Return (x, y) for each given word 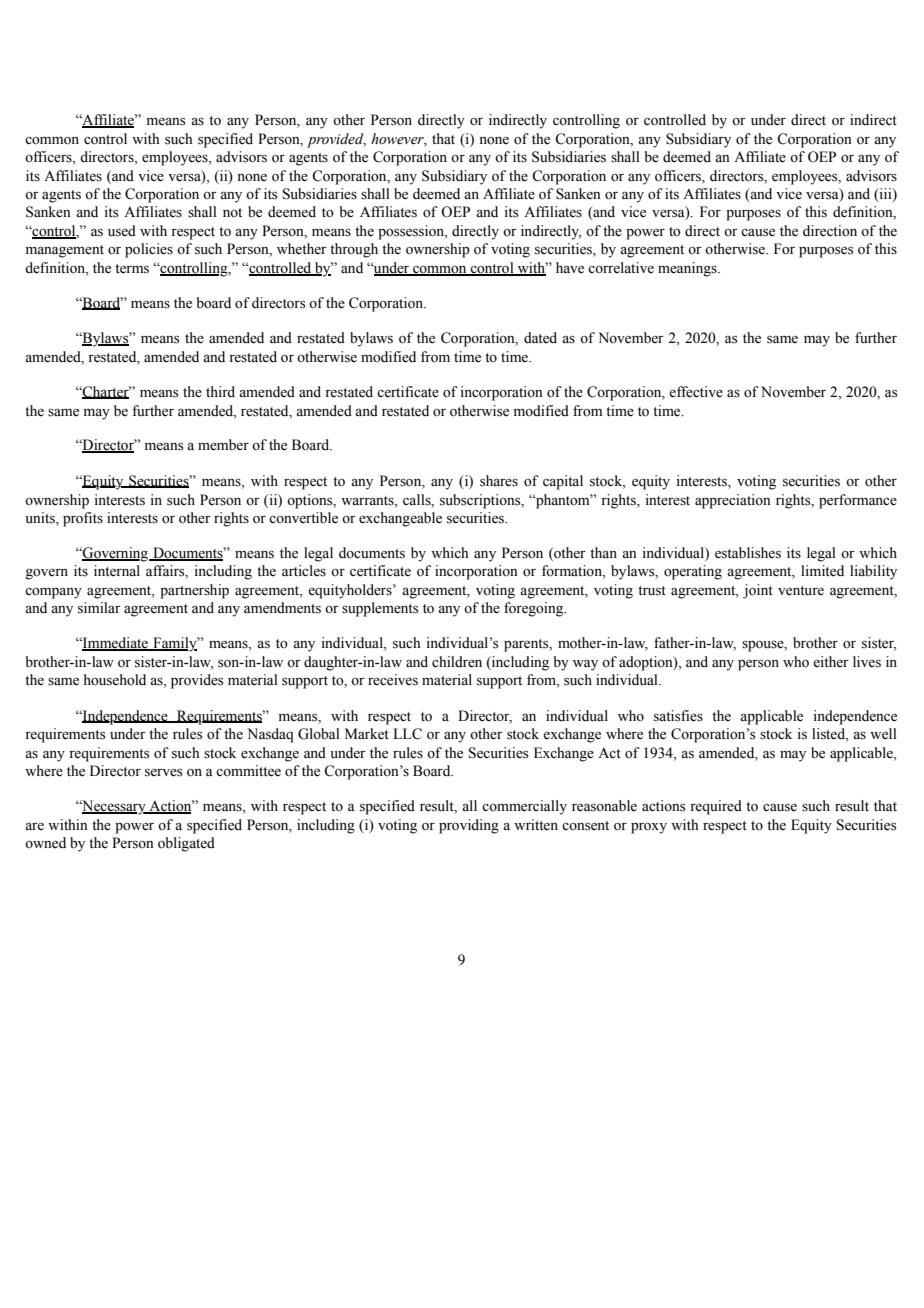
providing (469, 826)
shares (499, 481)
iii (885, 194)
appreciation (733, 501)
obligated (186, 844)
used (122, 231)
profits (83, 519)
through (354, 250)
